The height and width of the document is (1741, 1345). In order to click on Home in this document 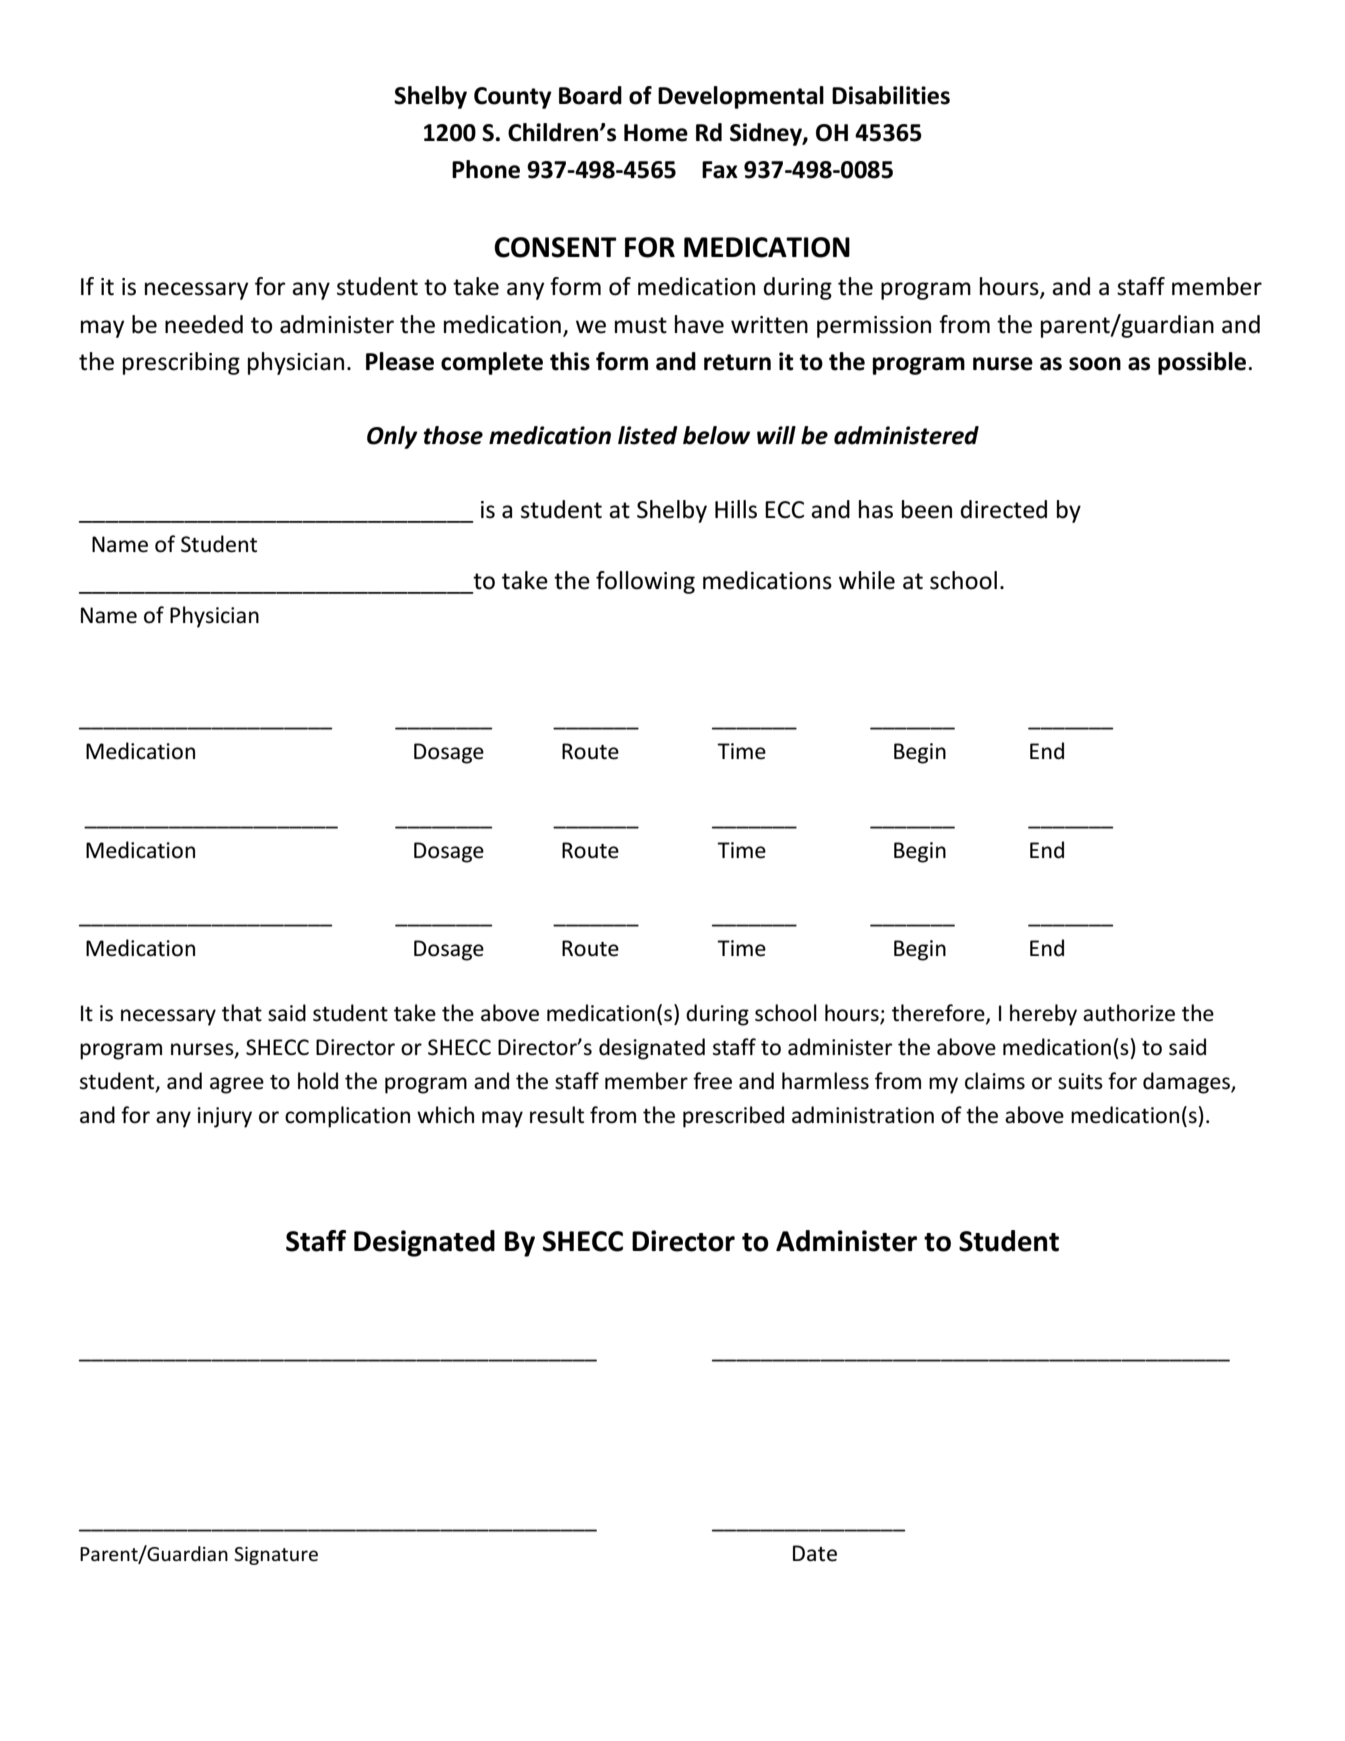, I will do `click(656, 133)`.
